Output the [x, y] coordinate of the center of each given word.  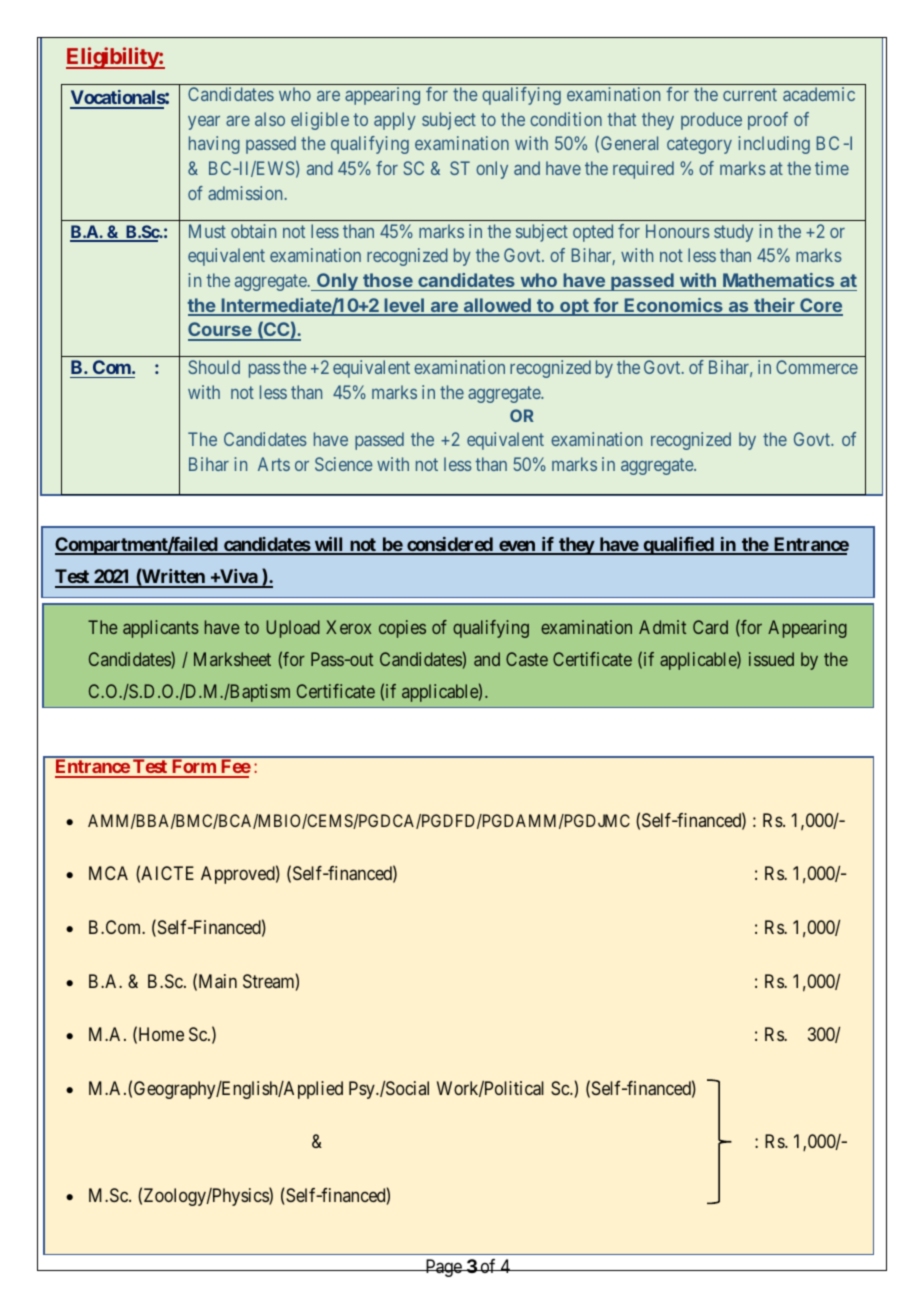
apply [395, 121]
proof [768, 121]
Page [443, 1268]
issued [771, 659]
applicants [161, 629]
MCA [108, 873]
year [204, 123]
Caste [527, 659]
